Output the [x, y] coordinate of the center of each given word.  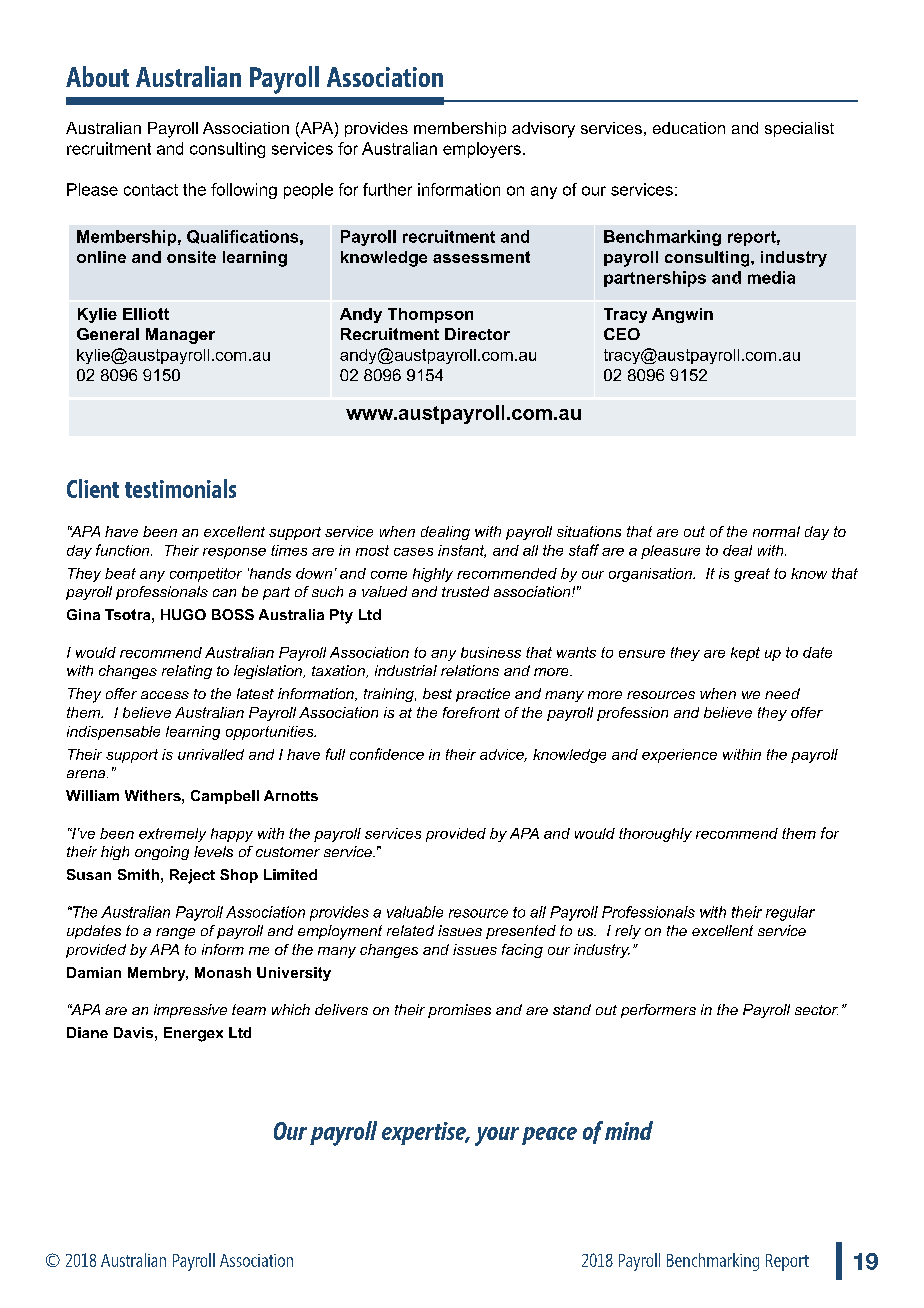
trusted [465, 591]
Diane [87, 1032]
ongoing [162, 853]
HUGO [183, 614]
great [752, 575]
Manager [180, 336]
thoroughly [655, 835]
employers [482, 150]
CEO [622, 334]
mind [629, 1130]
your [497, 1136]
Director [477, 334]
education [689, 128]
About [97, 76]
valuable [415, 912]
